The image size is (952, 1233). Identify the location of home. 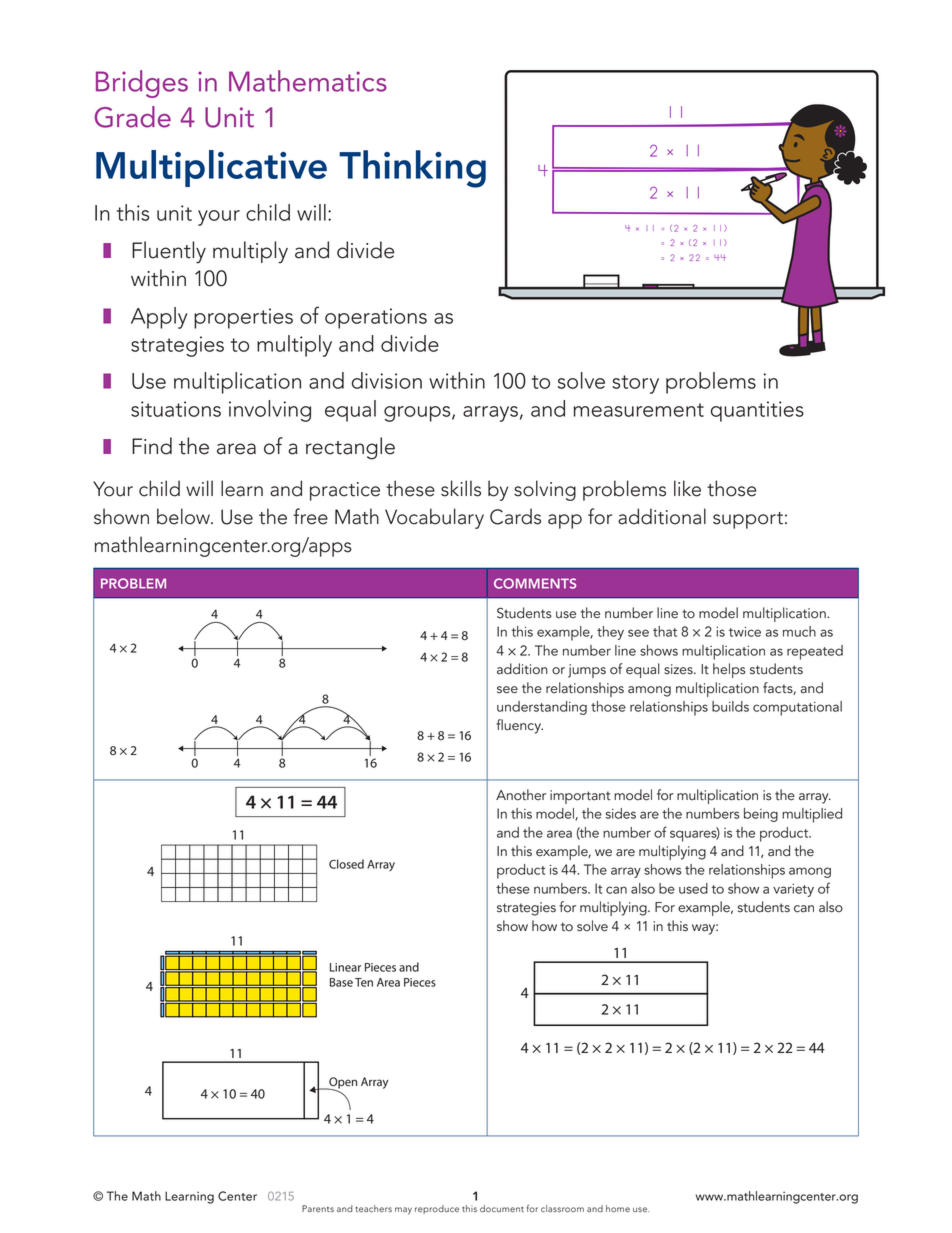
(618, 1208).
